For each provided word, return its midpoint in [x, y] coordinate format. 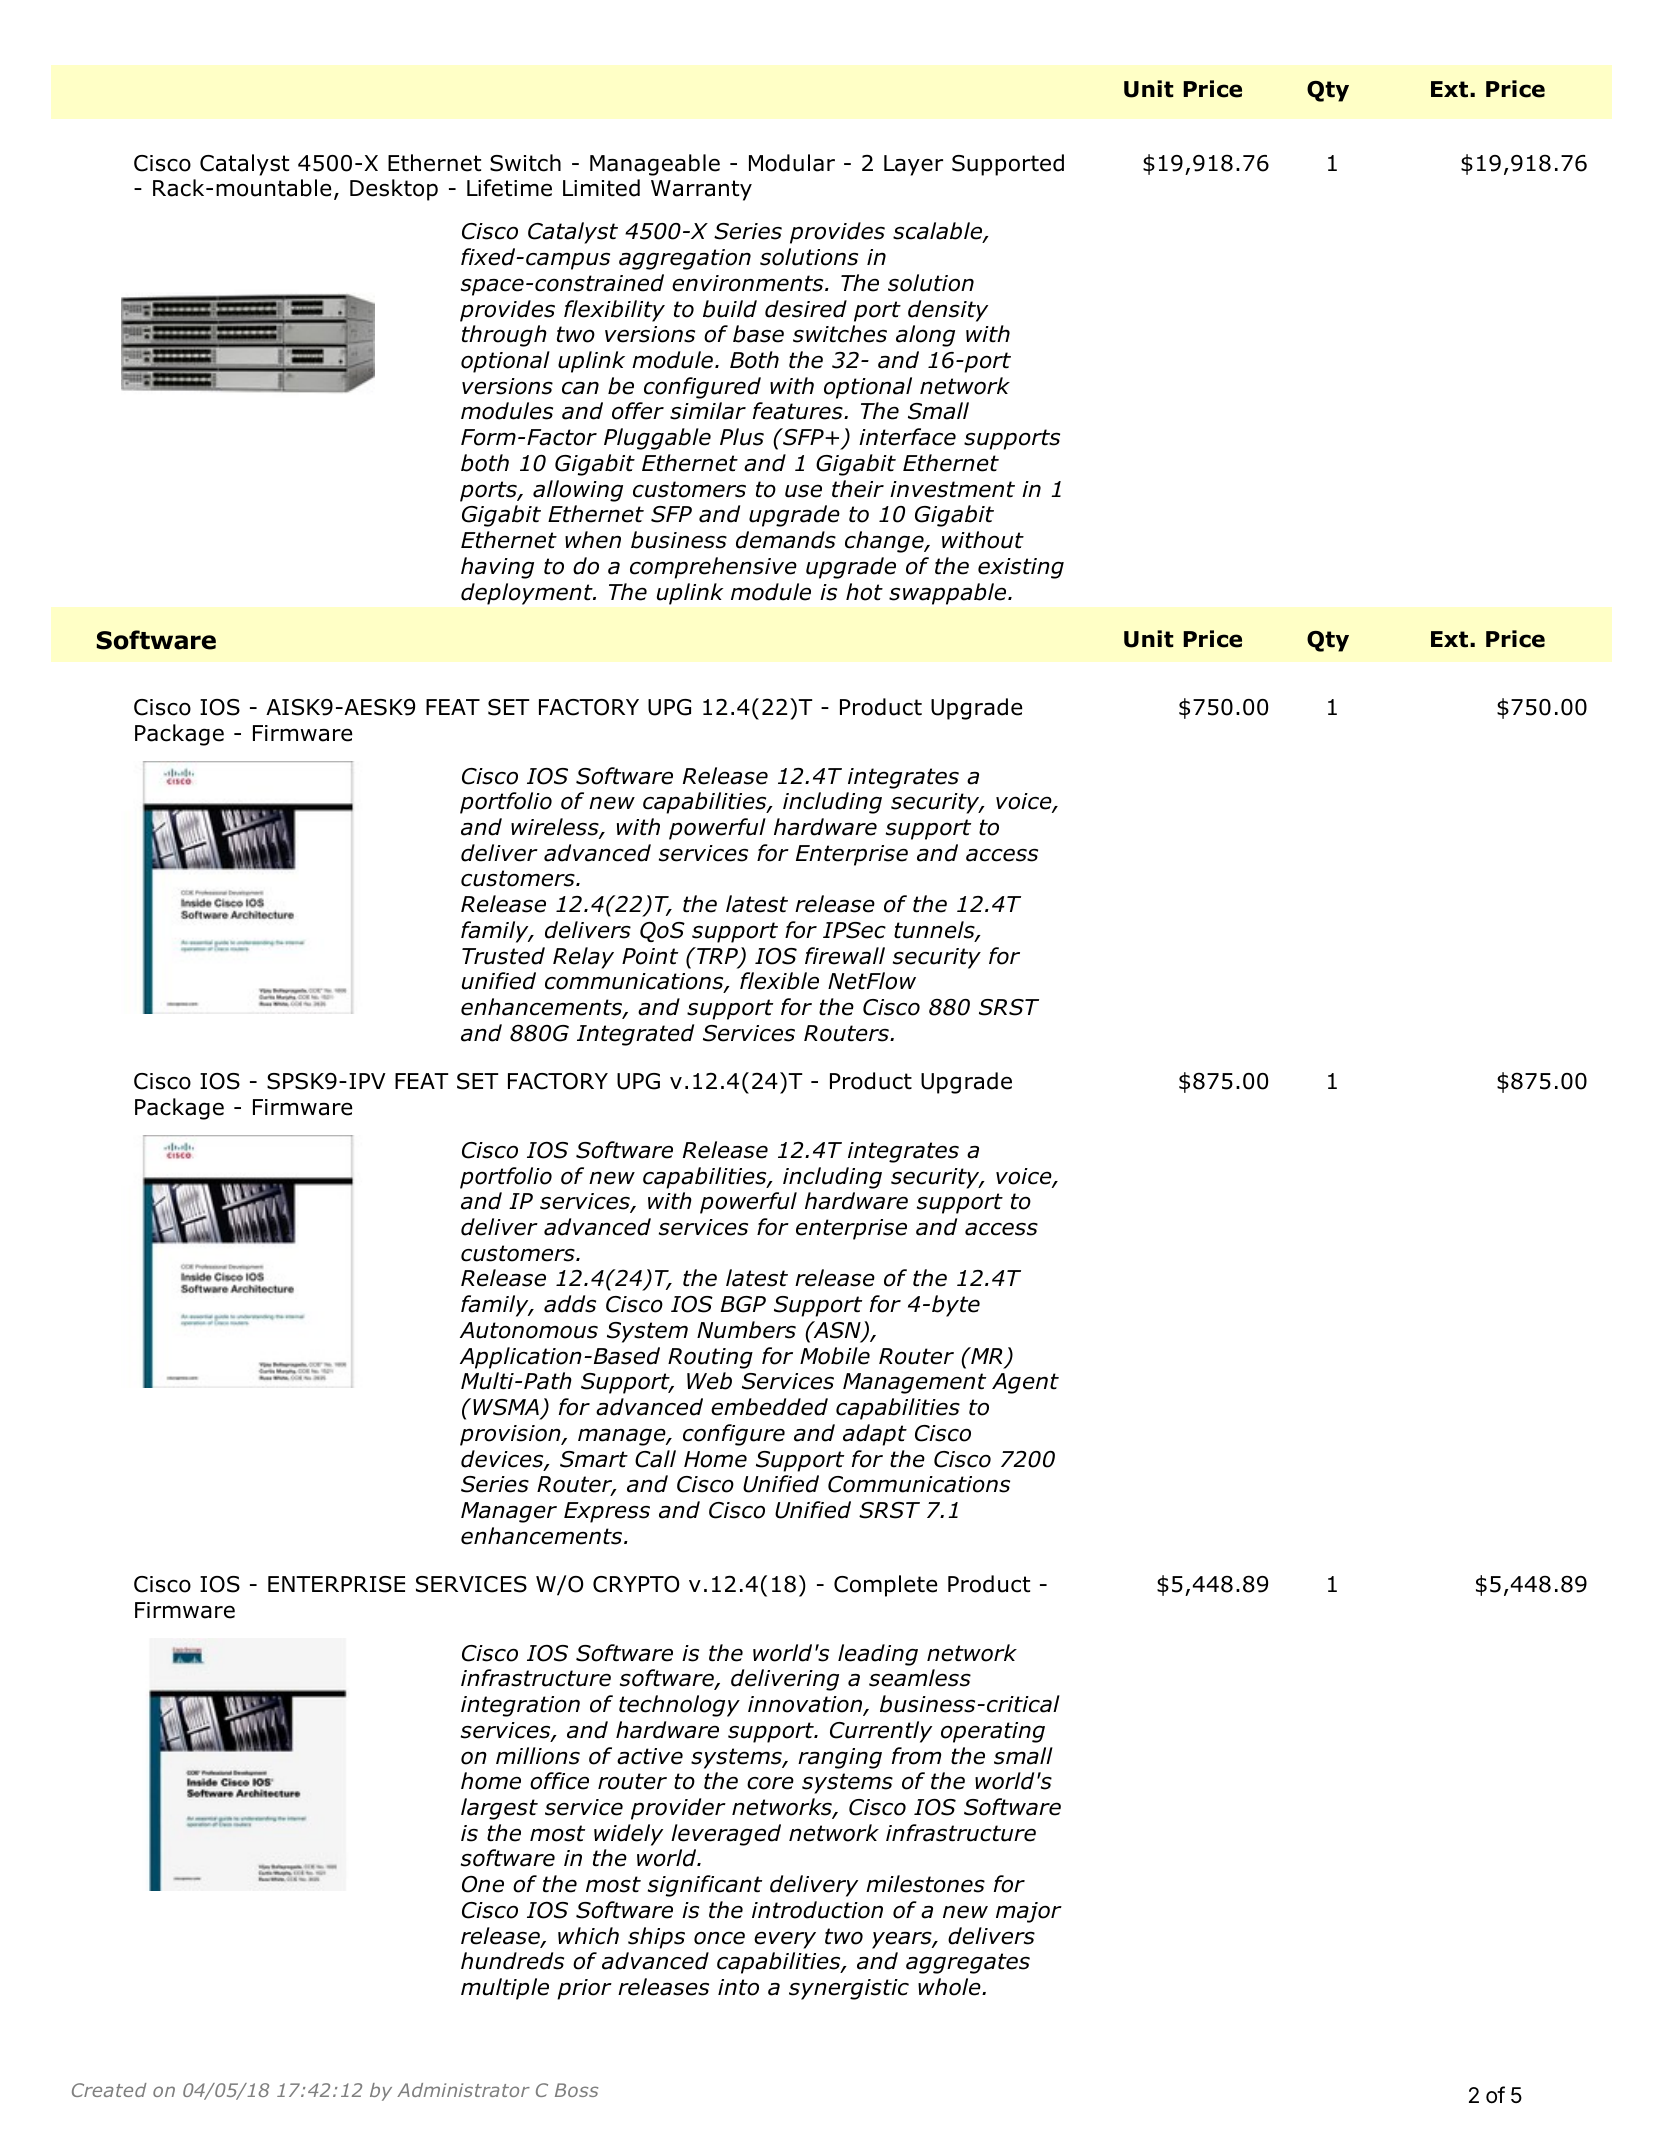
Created [109, 2090]
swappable [949, 594]
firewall [845, 956]
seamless [920, 1678]
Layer [913, 165]
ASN [837, 1331]
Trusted [503, 956]
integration [520, 1706]
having [497, 568]
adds [570, 1304]
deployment [528, 594]
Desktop [394, 190]
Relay [583, 958]
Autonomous [529, 1330]
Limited [601, 188]
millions [538, 1756]
